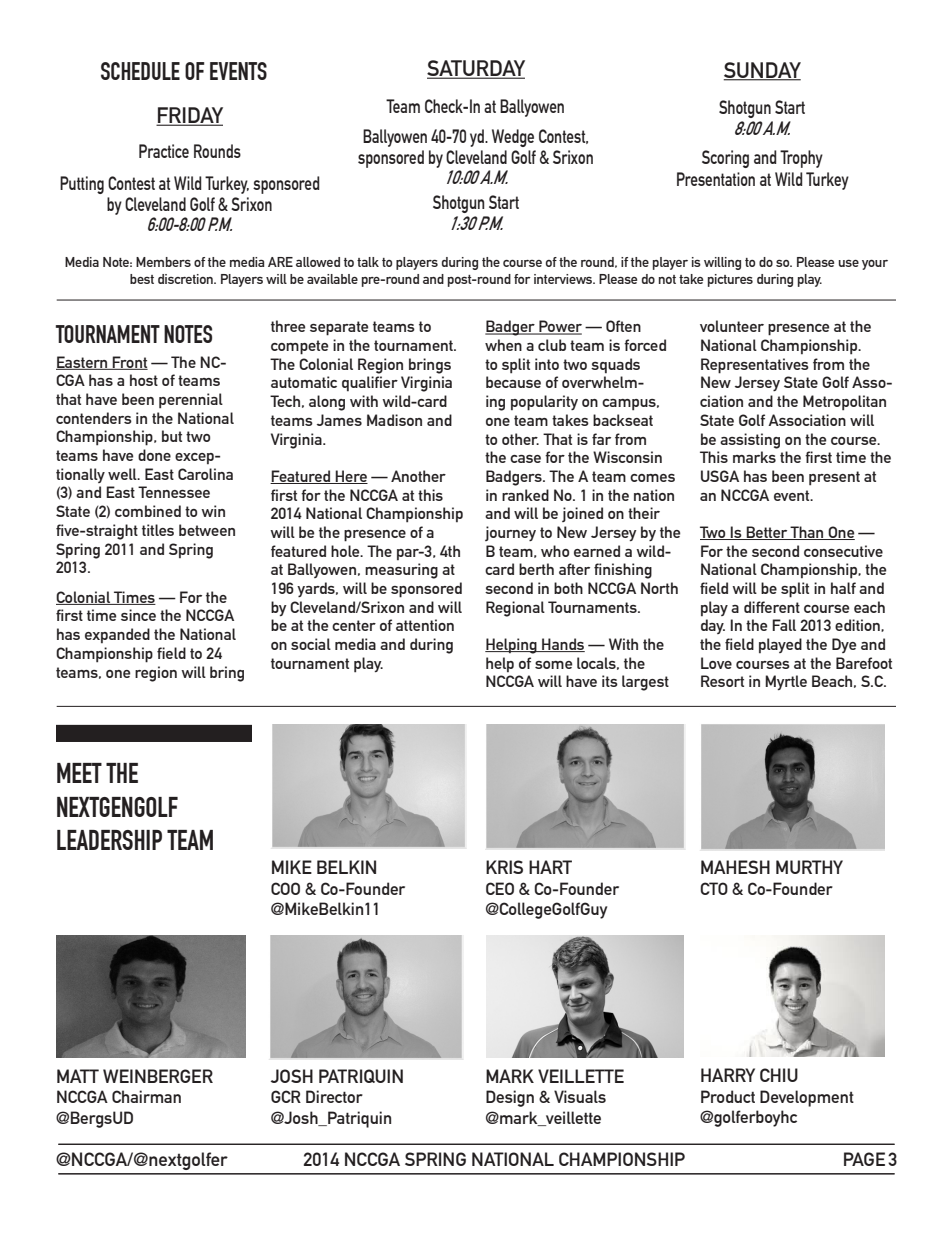  Describe the element at coordinates (172, 436) in the page. I see `but` at that location.
